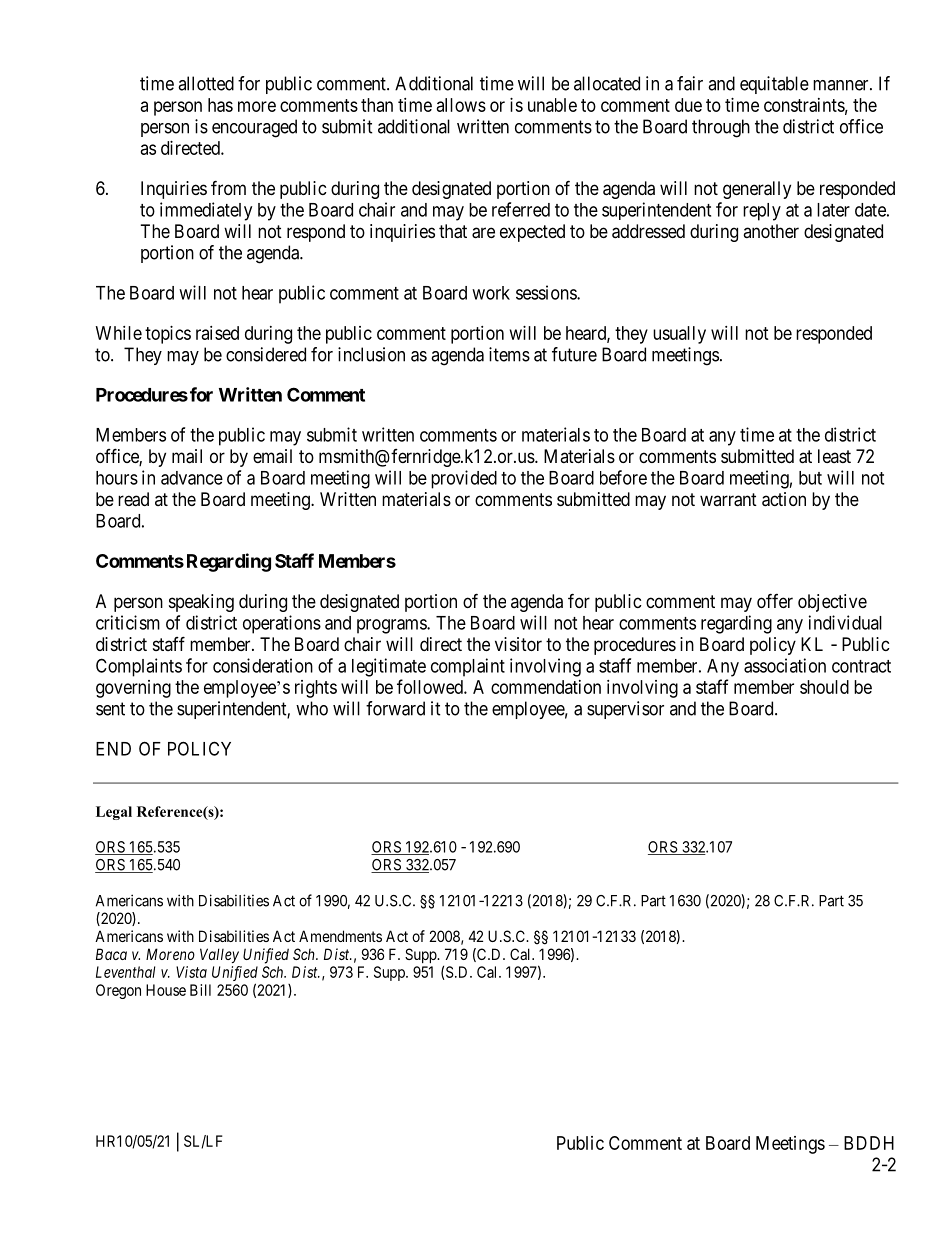  What do you see at coordinates (774, 85) in the screenshot?
I see `equitable` at bounding box center [774, 85].
